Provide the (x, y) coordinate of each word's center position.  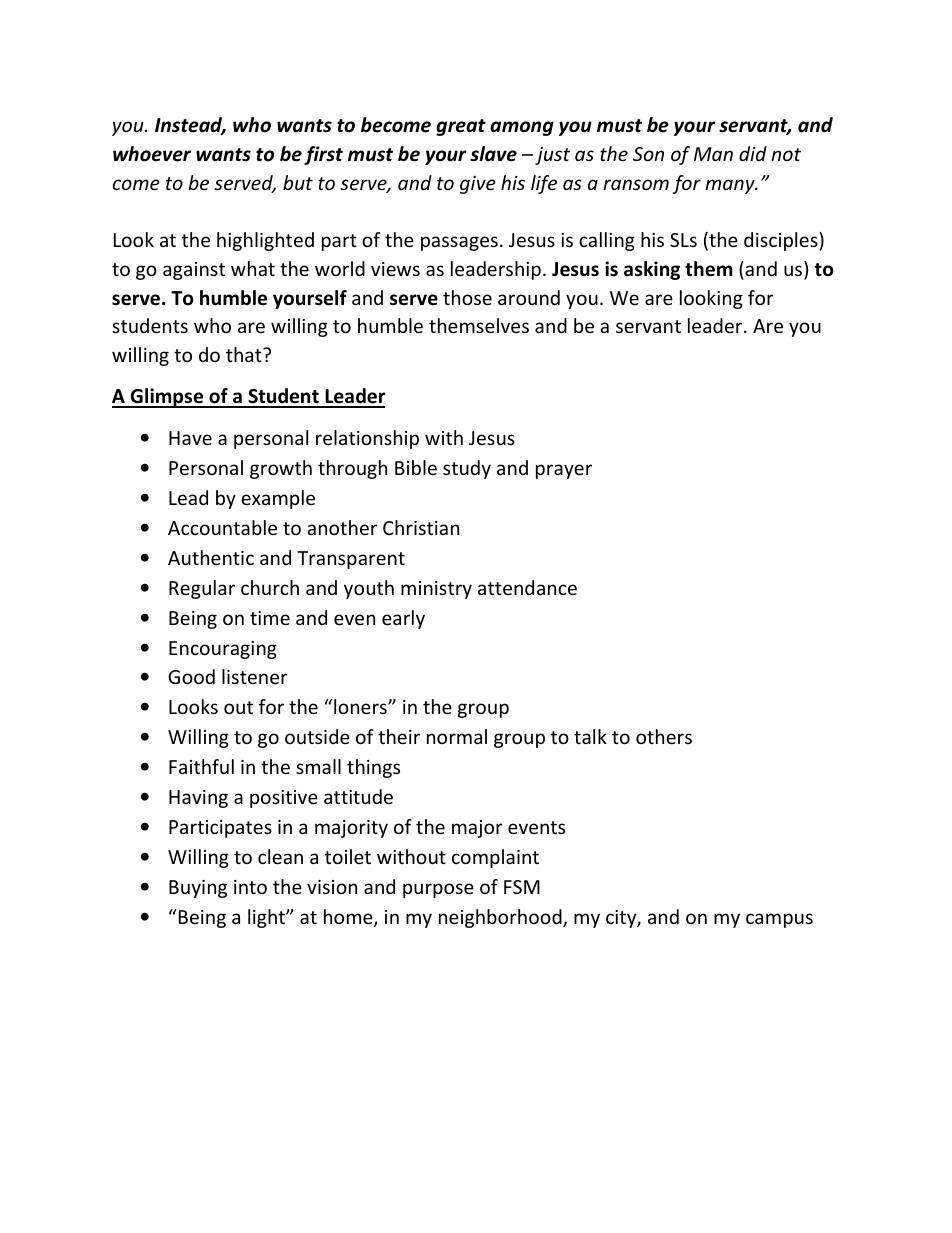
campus (779, 920)
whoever (152, 154)
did (753, 153)
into (250, 887)
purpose (438, 890)
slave (493, 154)
